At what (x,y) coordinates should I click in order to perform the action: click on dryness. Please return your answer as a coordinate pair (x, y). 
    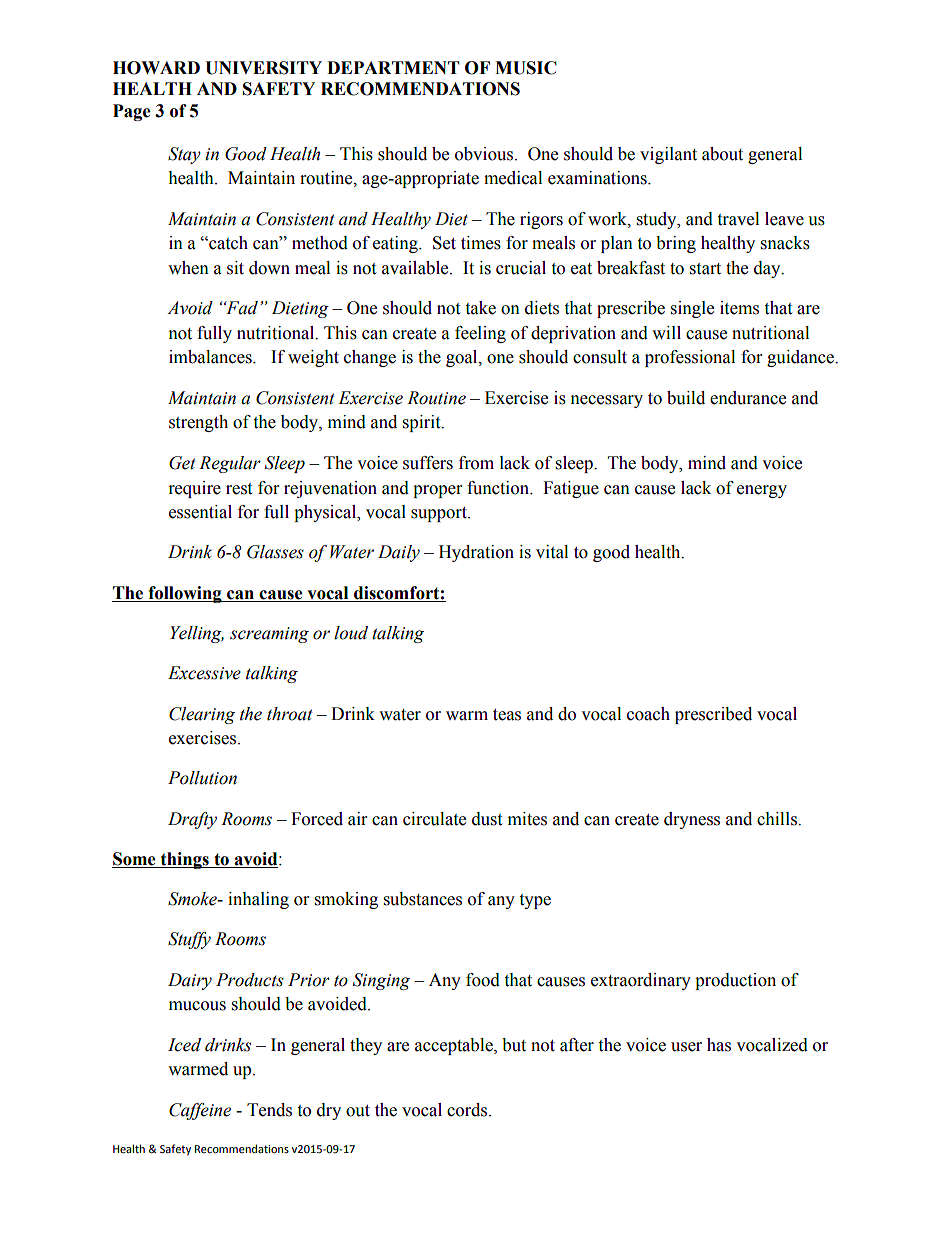
    Looking at the image, I should click on (692, 820).
